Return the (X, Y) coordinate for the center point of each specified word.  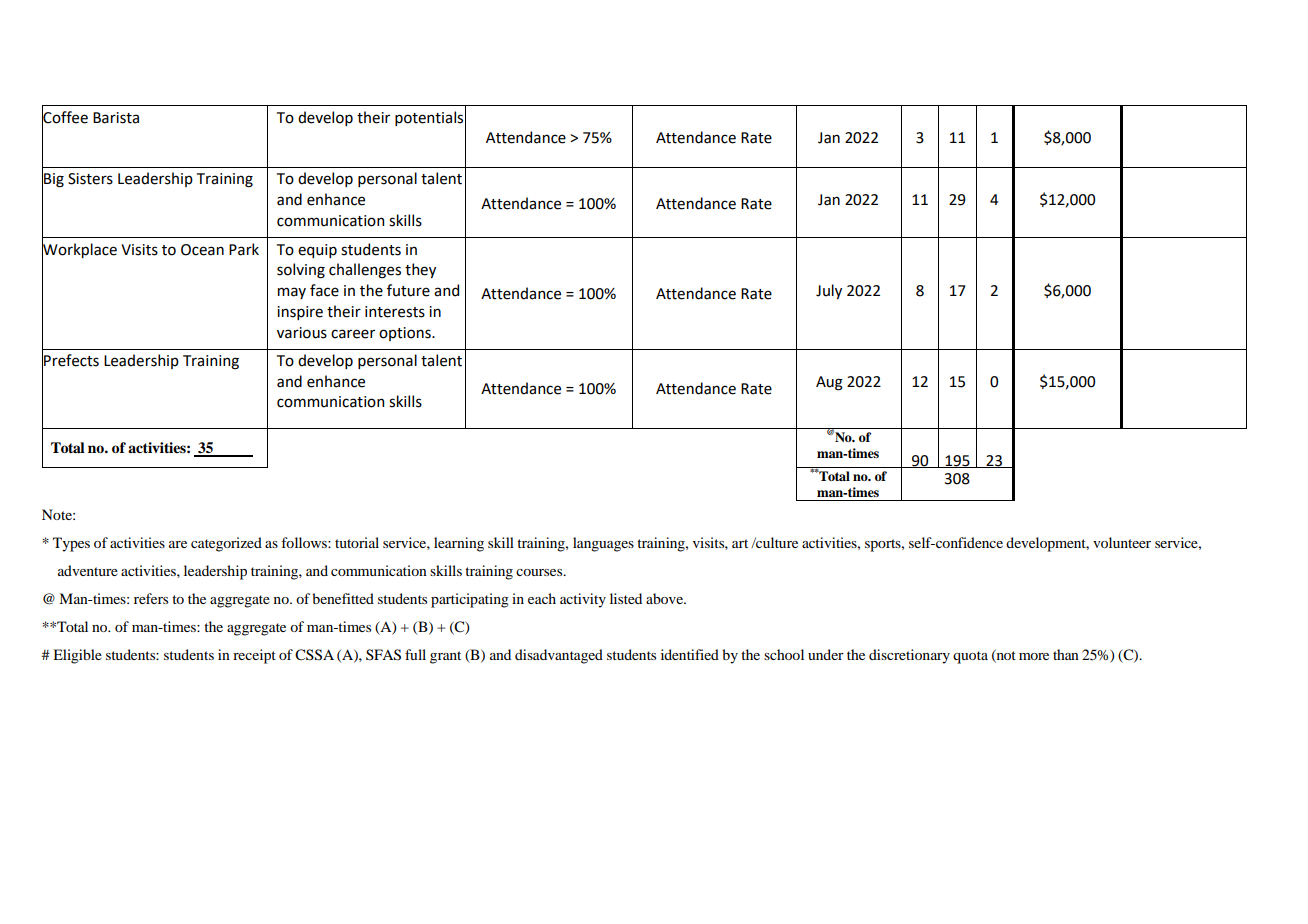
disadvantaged (559, 656)
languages (603, 544)
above (665, 598)
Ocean (202, 250)
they (420, 270)
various (302, 333)
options (406, 334)
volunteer (1122, 542)
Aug (829, 383)
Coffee (65, 116)
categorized (226, 544)
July (829, 291)
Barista (116, 118)
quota (970, 657)
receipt (254, 656)
